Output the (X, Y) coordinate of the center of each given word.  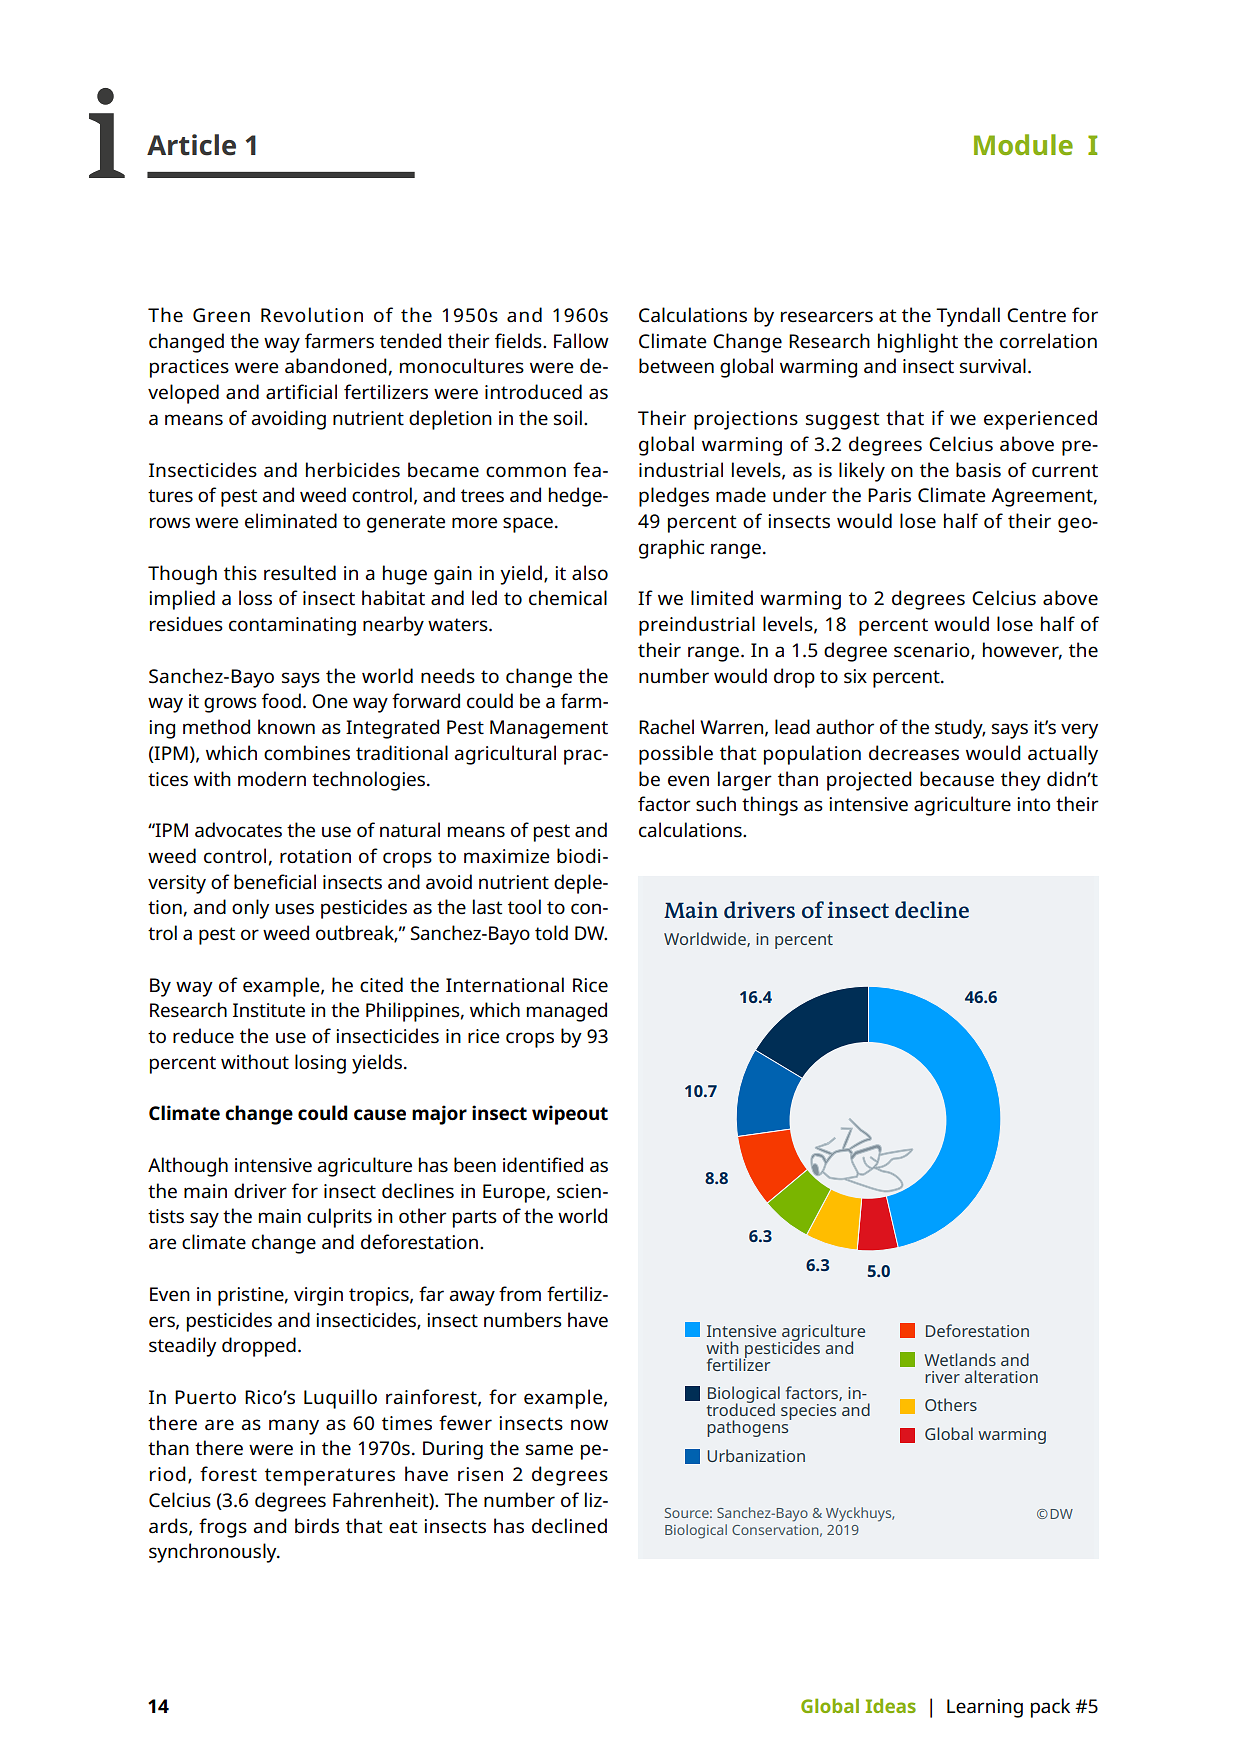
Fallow (581, 340)
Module (1023, 144)
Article (191, 145)
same (549, 1450)
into (1033, 804)
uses (294, 909)
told (551, 932)
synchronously (214, 1553)
